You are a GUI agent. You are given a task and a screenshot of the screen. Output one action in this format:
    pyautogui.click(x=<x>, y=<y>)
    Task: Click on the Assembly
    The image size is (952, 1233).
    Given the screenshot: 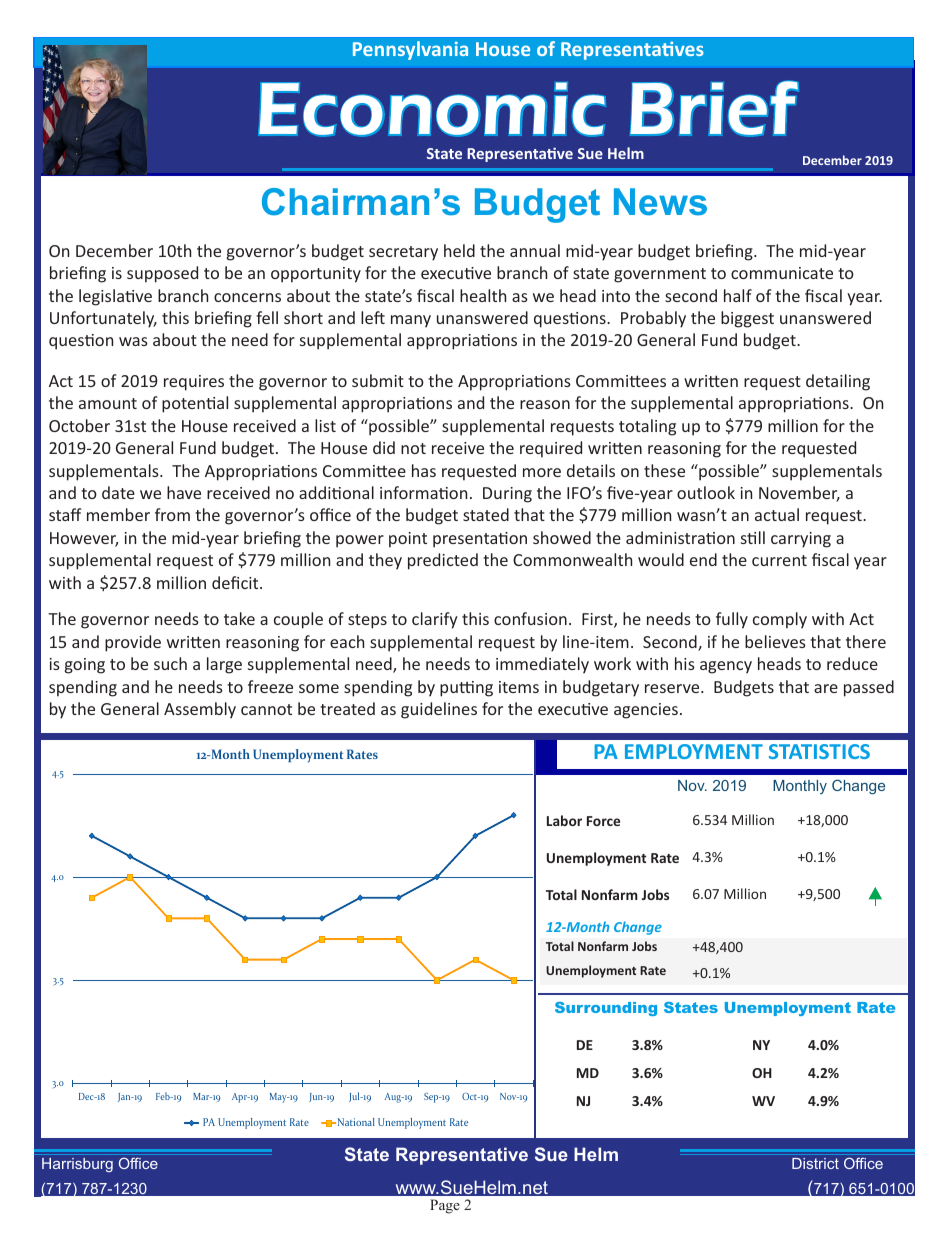 What is the action you would take?
    pyautogui.click(x=200, y=710)
